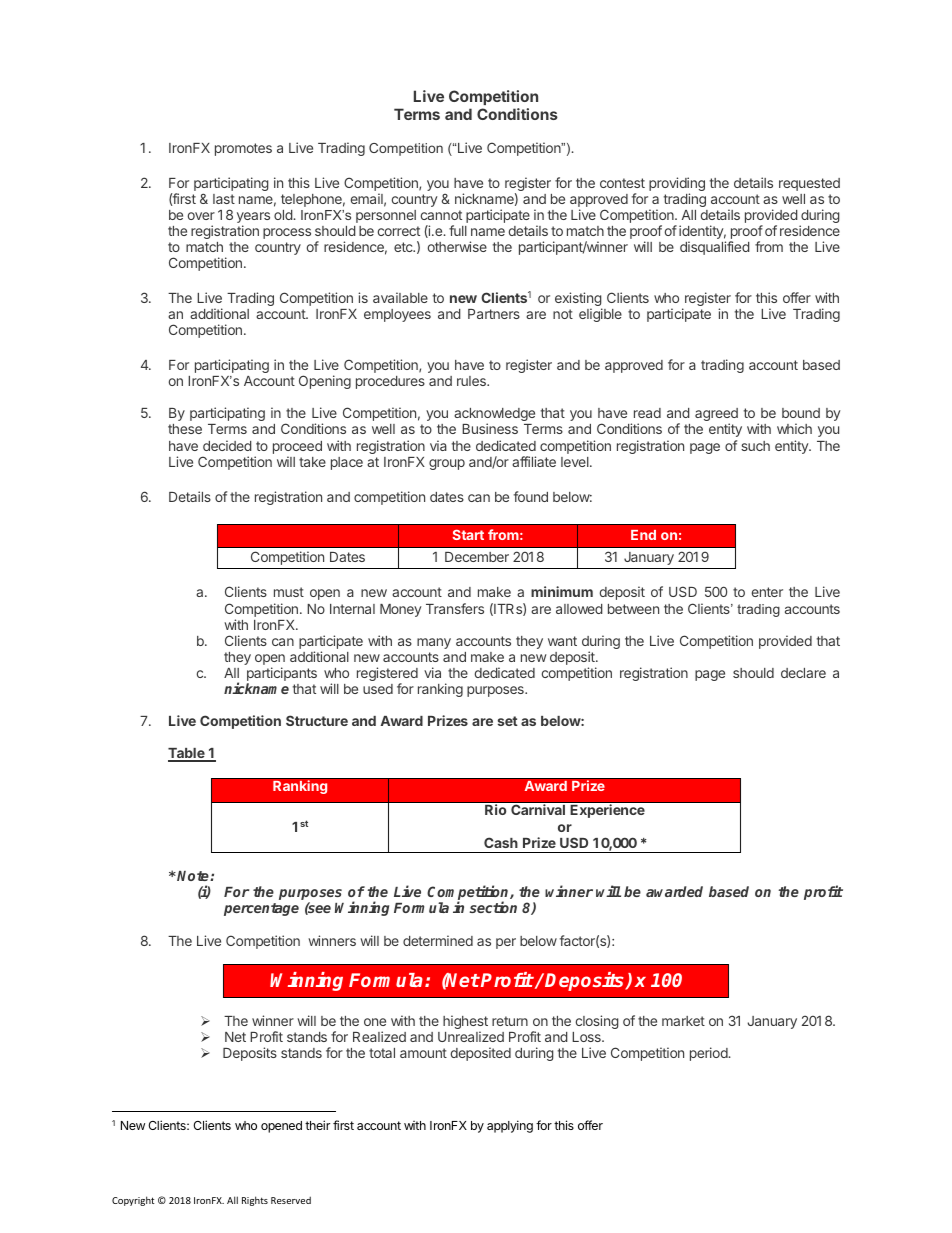  I want to click on cannot, so click(441, 215).
